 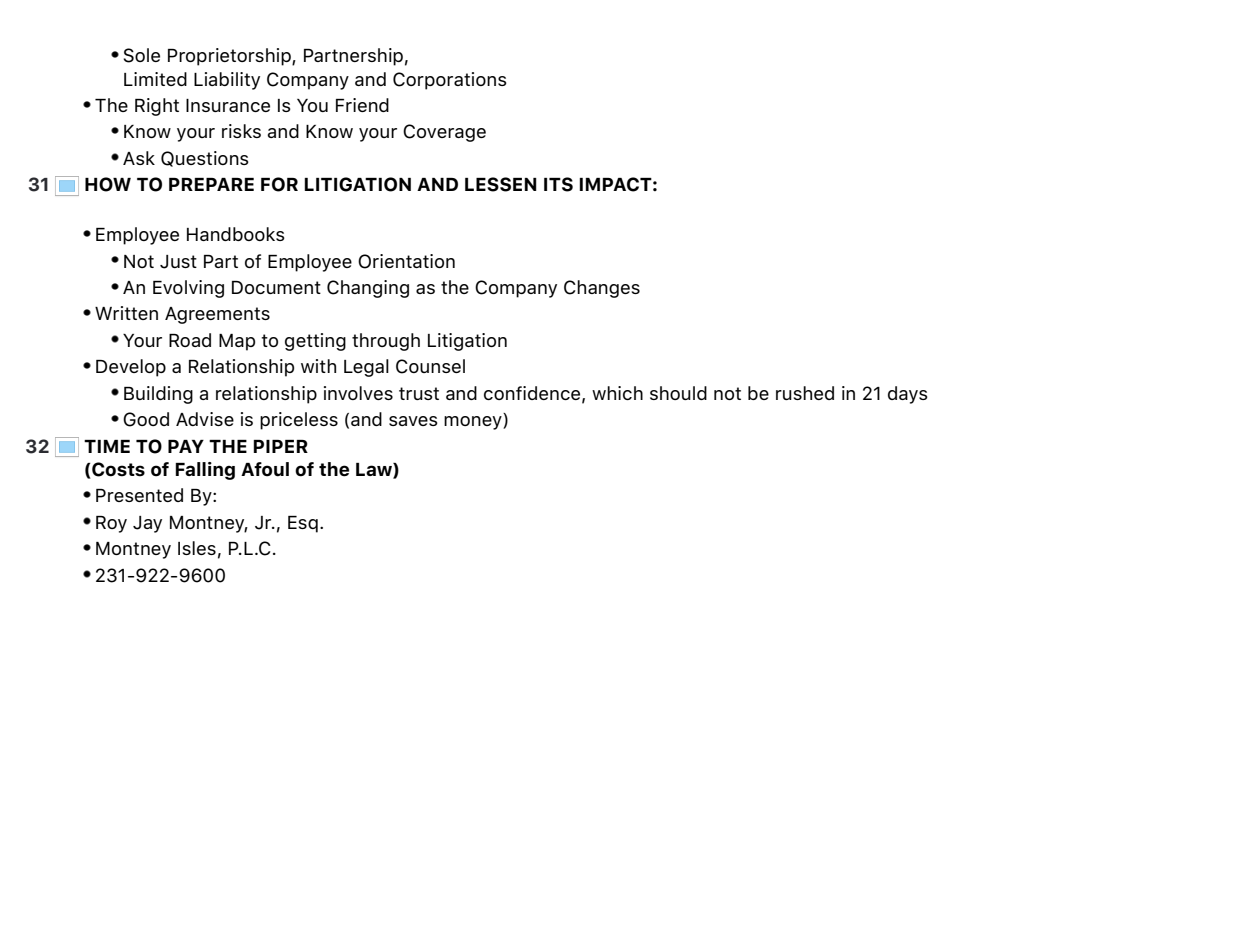 What do you see at coordinates (805, 393) in the document?
I see `rushed` at bounding box center [805, 393].
